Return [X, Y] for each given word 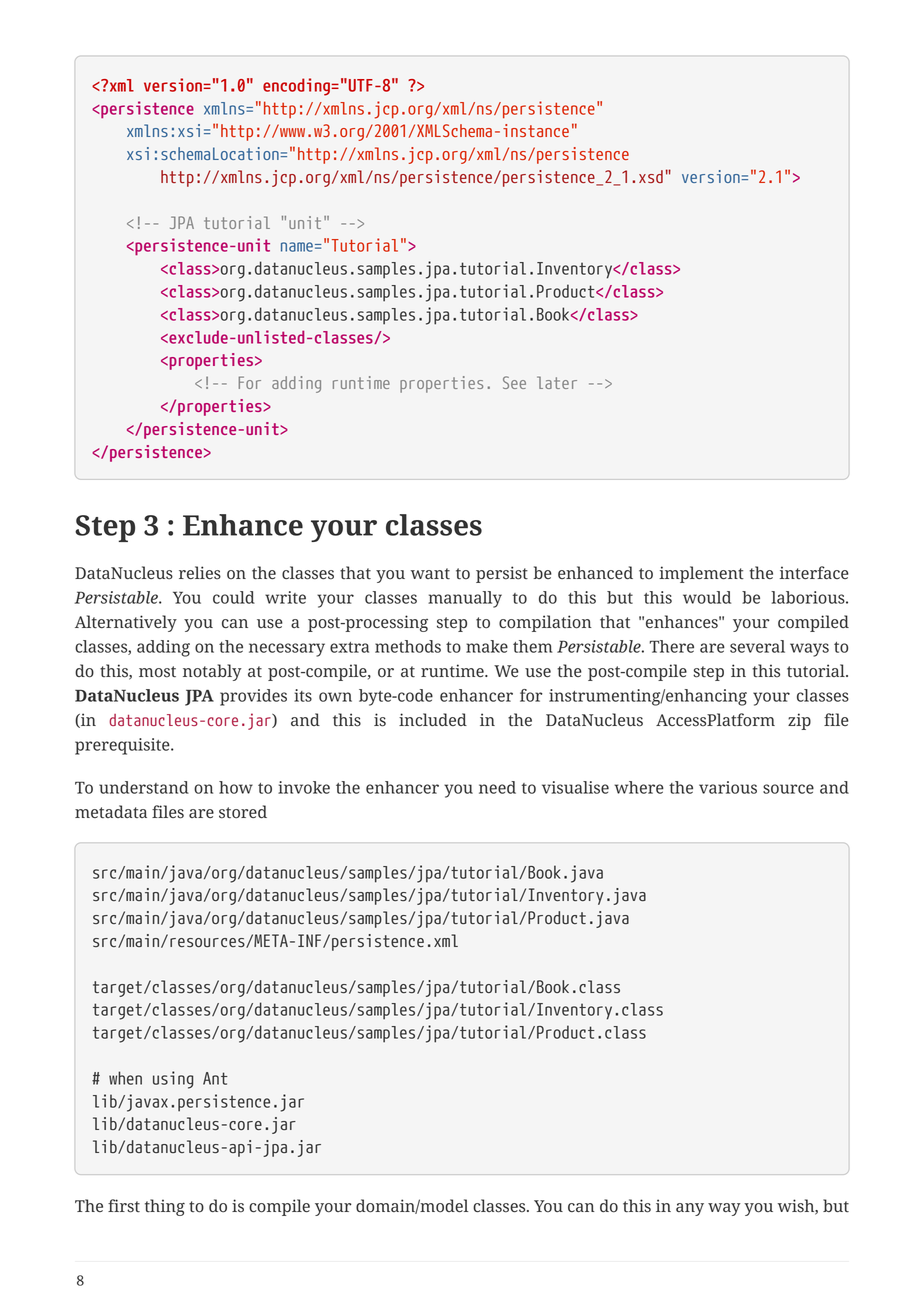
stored [243, 812]
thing [165, 1207]
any [690, 1209]
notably [212, 672]
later [557, 382]
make [487, 646]
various [728, 787]
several [757, 646]
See [514, 382]
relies [200, 573]
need [497, 787]
